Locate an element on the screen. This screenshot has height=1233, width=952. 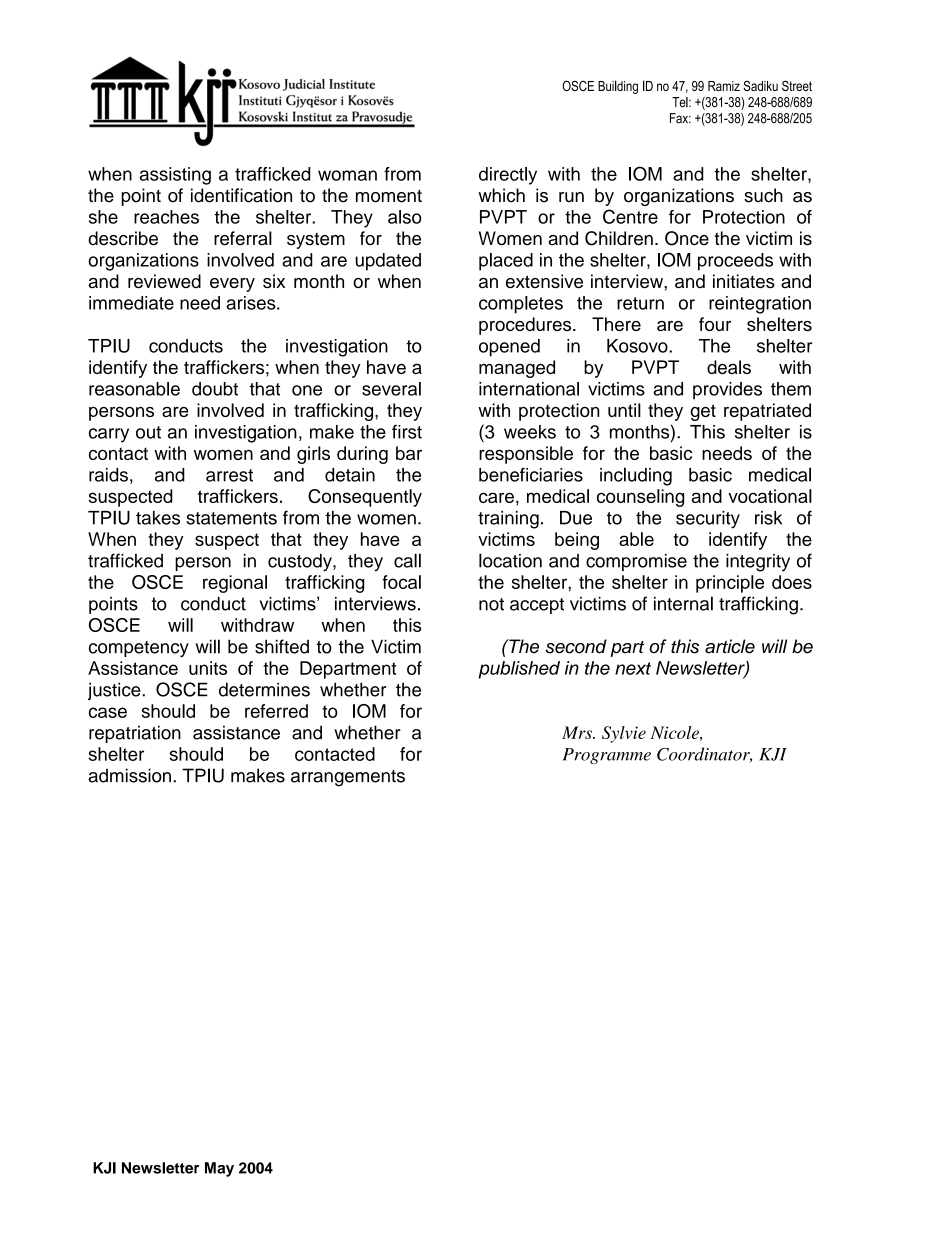
several is located at coordinates (391, 389).
